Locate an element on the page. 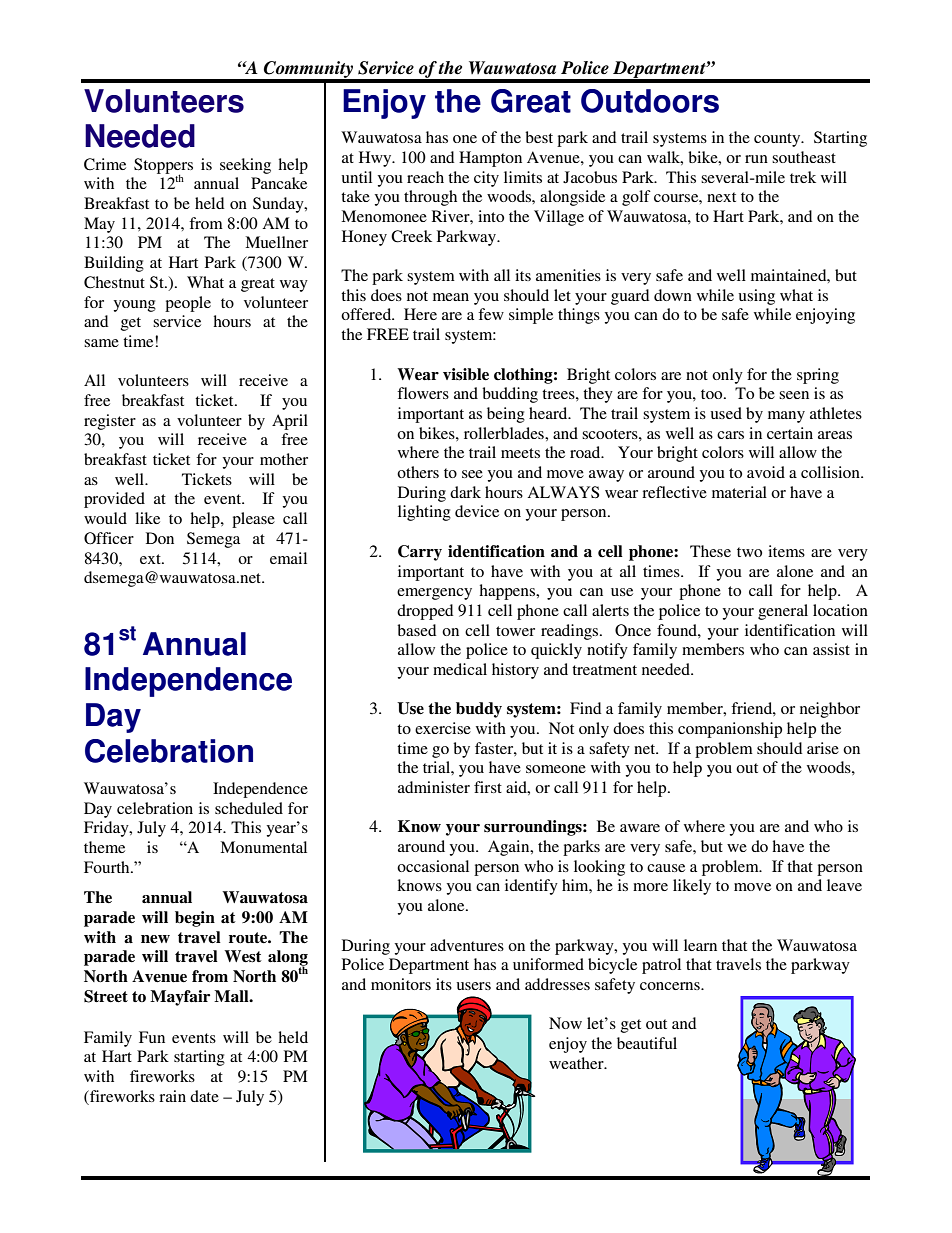 This image has width=952, height=1233. Stoppers is located at coordinates (163, 167).
